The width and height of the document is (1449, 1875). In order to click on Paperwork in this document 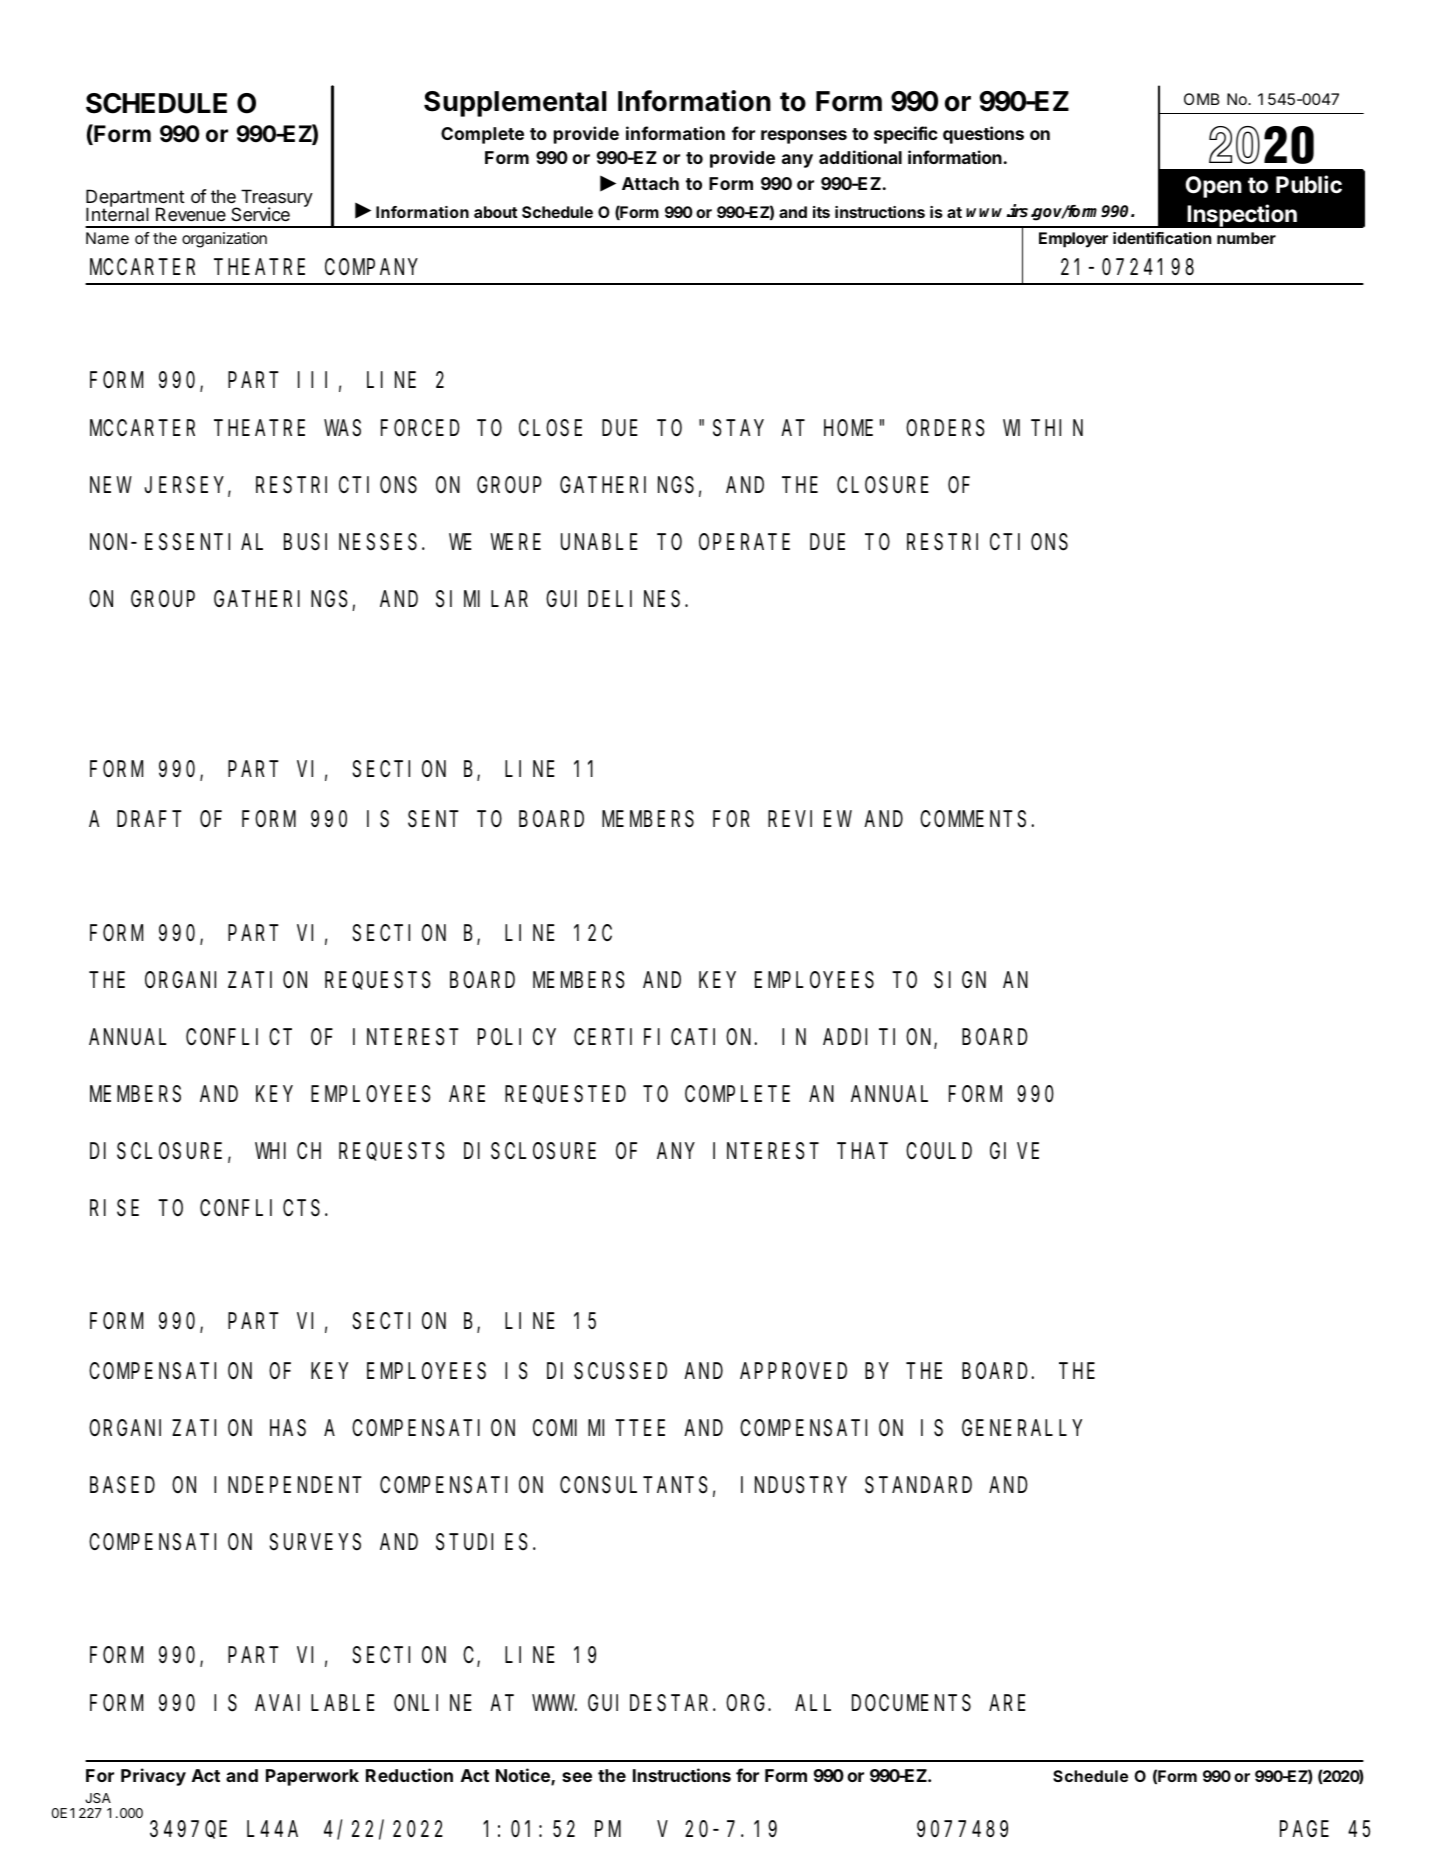, I will do `click(312, 1777)`.
